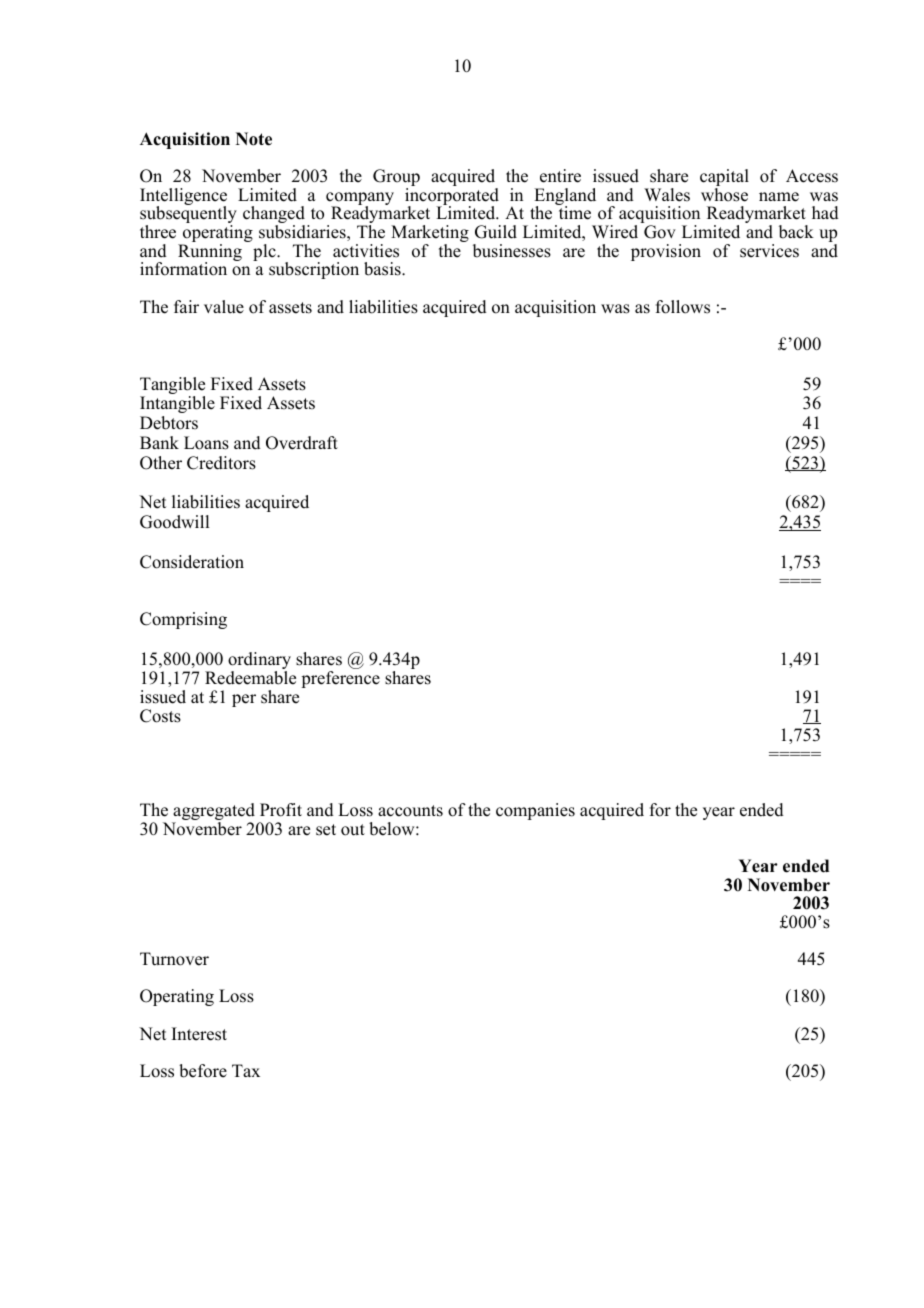 The image size is (924, 1308). What do you see at coordinates (512, 251) in the image?
I see `businesses` at bounding box center [512, 251].
